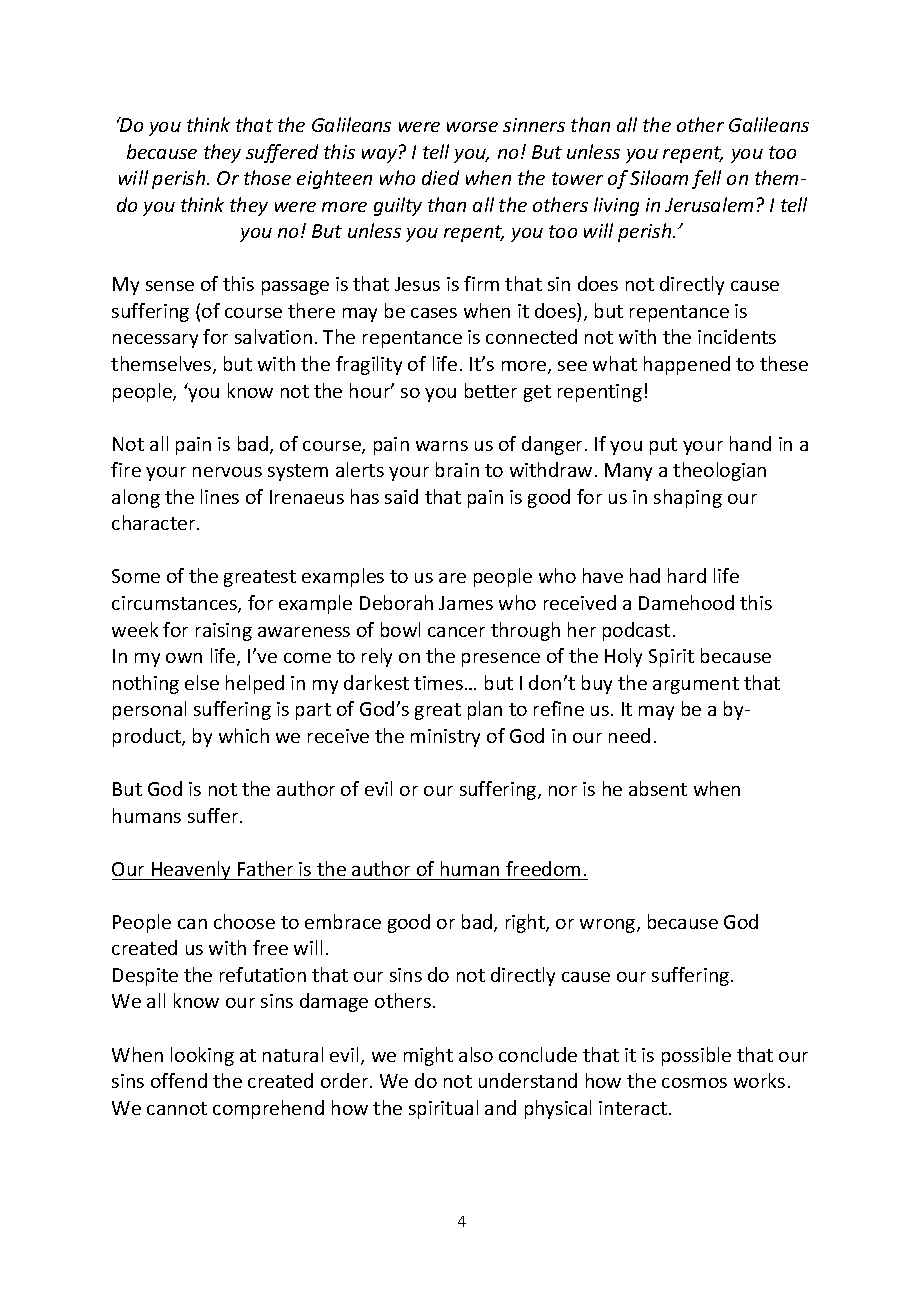  I want to click on offend, so click(179, 1080).
